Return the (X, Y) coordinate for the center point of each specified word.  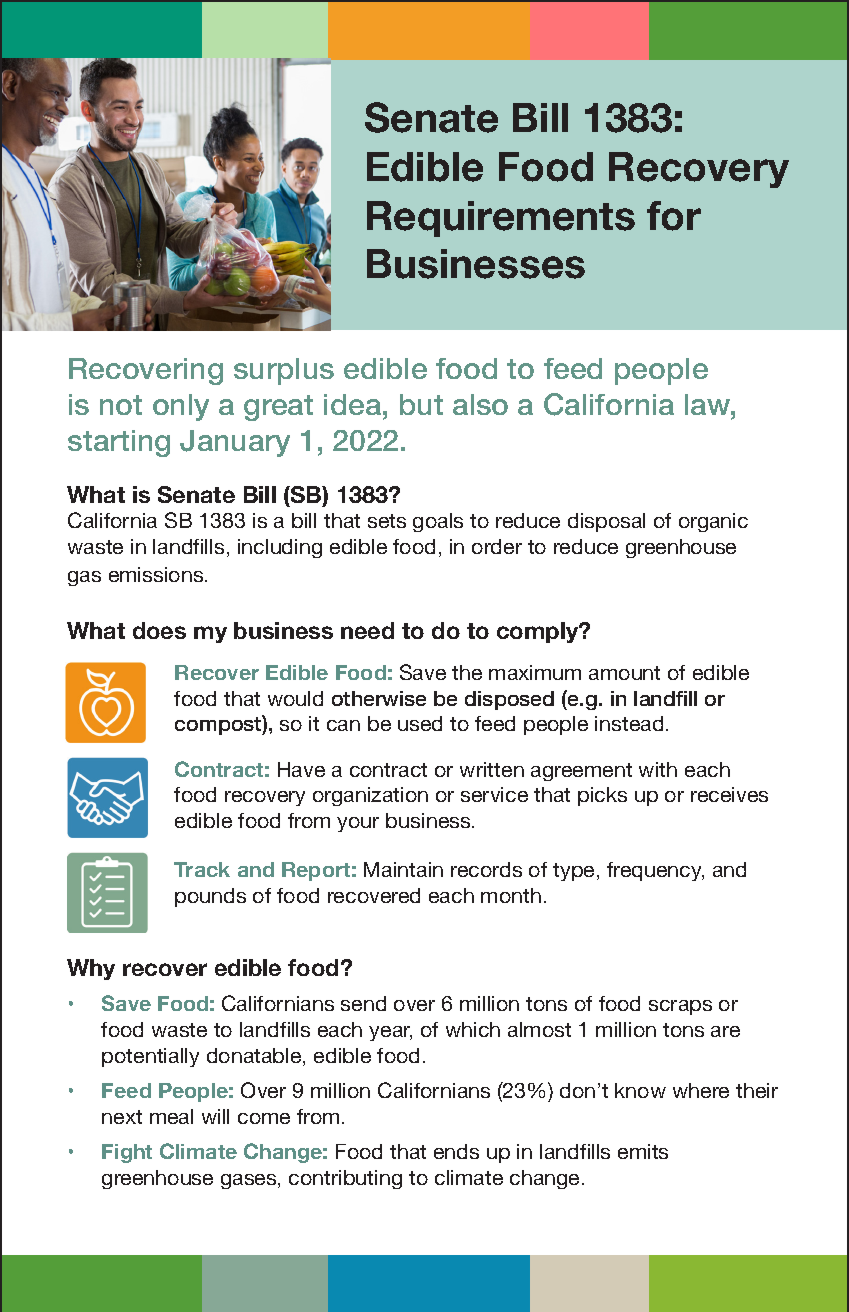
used (420, 723)
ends (456, 1151)
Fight (127, 1153)
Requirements (501, 219)
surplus (284, 371)
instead (629, 723)
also (480, 404)
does (159, 630)
